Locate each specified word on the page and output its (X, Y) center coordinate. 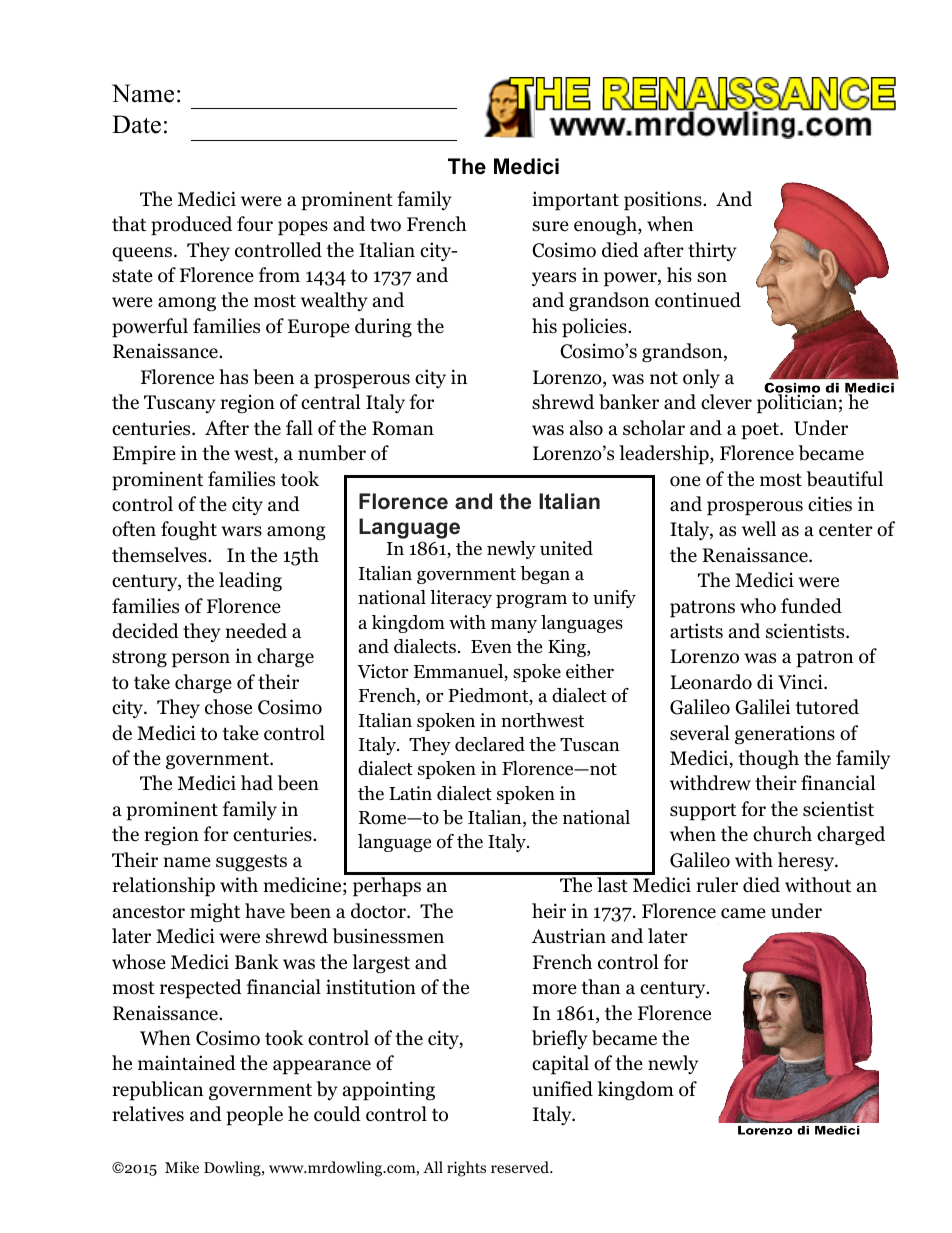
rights (466, 1169)
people (254, 1116)
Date (136, 124)
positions (664, 201)
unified (562, 1089)
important (575, 201)
